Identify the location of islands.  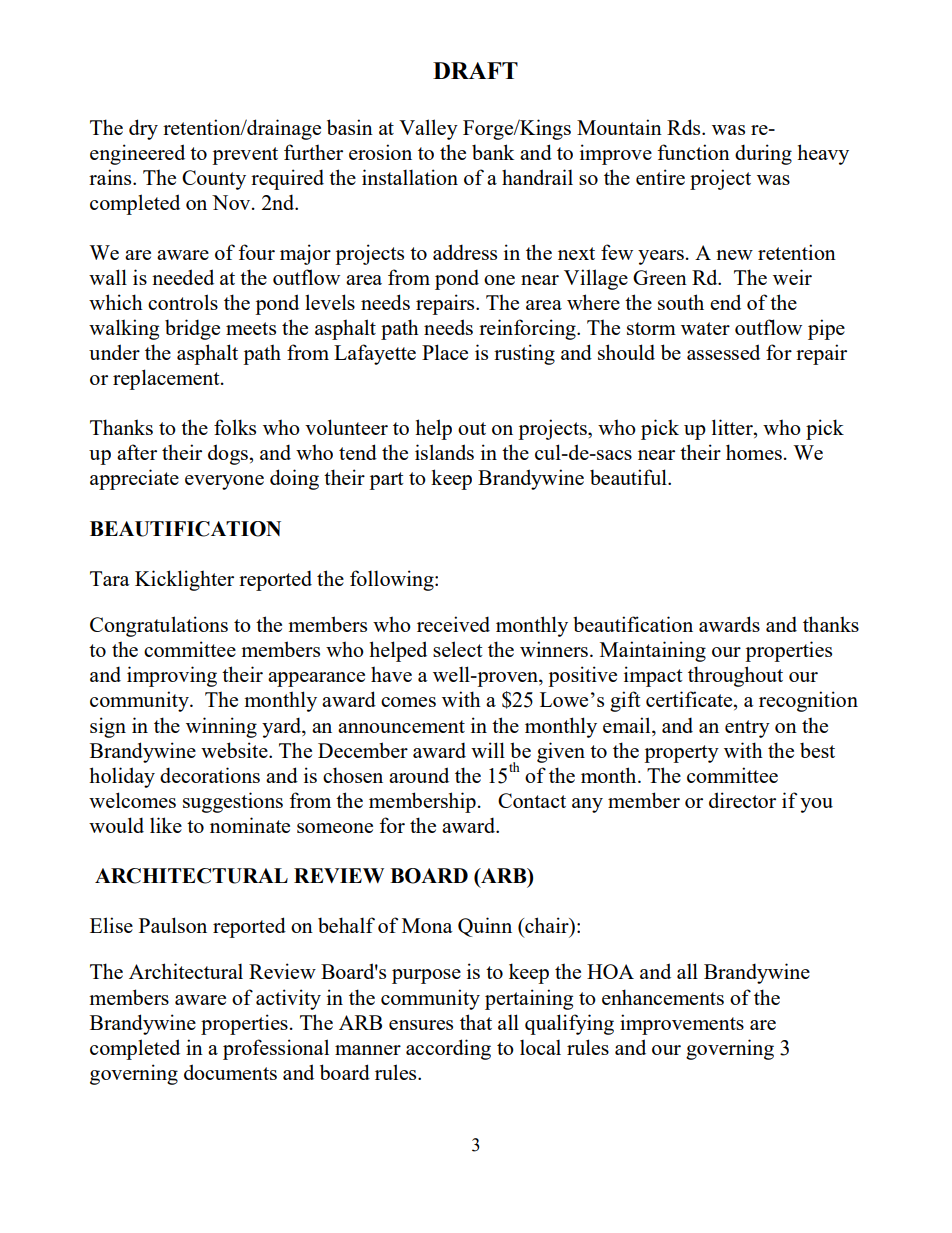
(444, 452).
